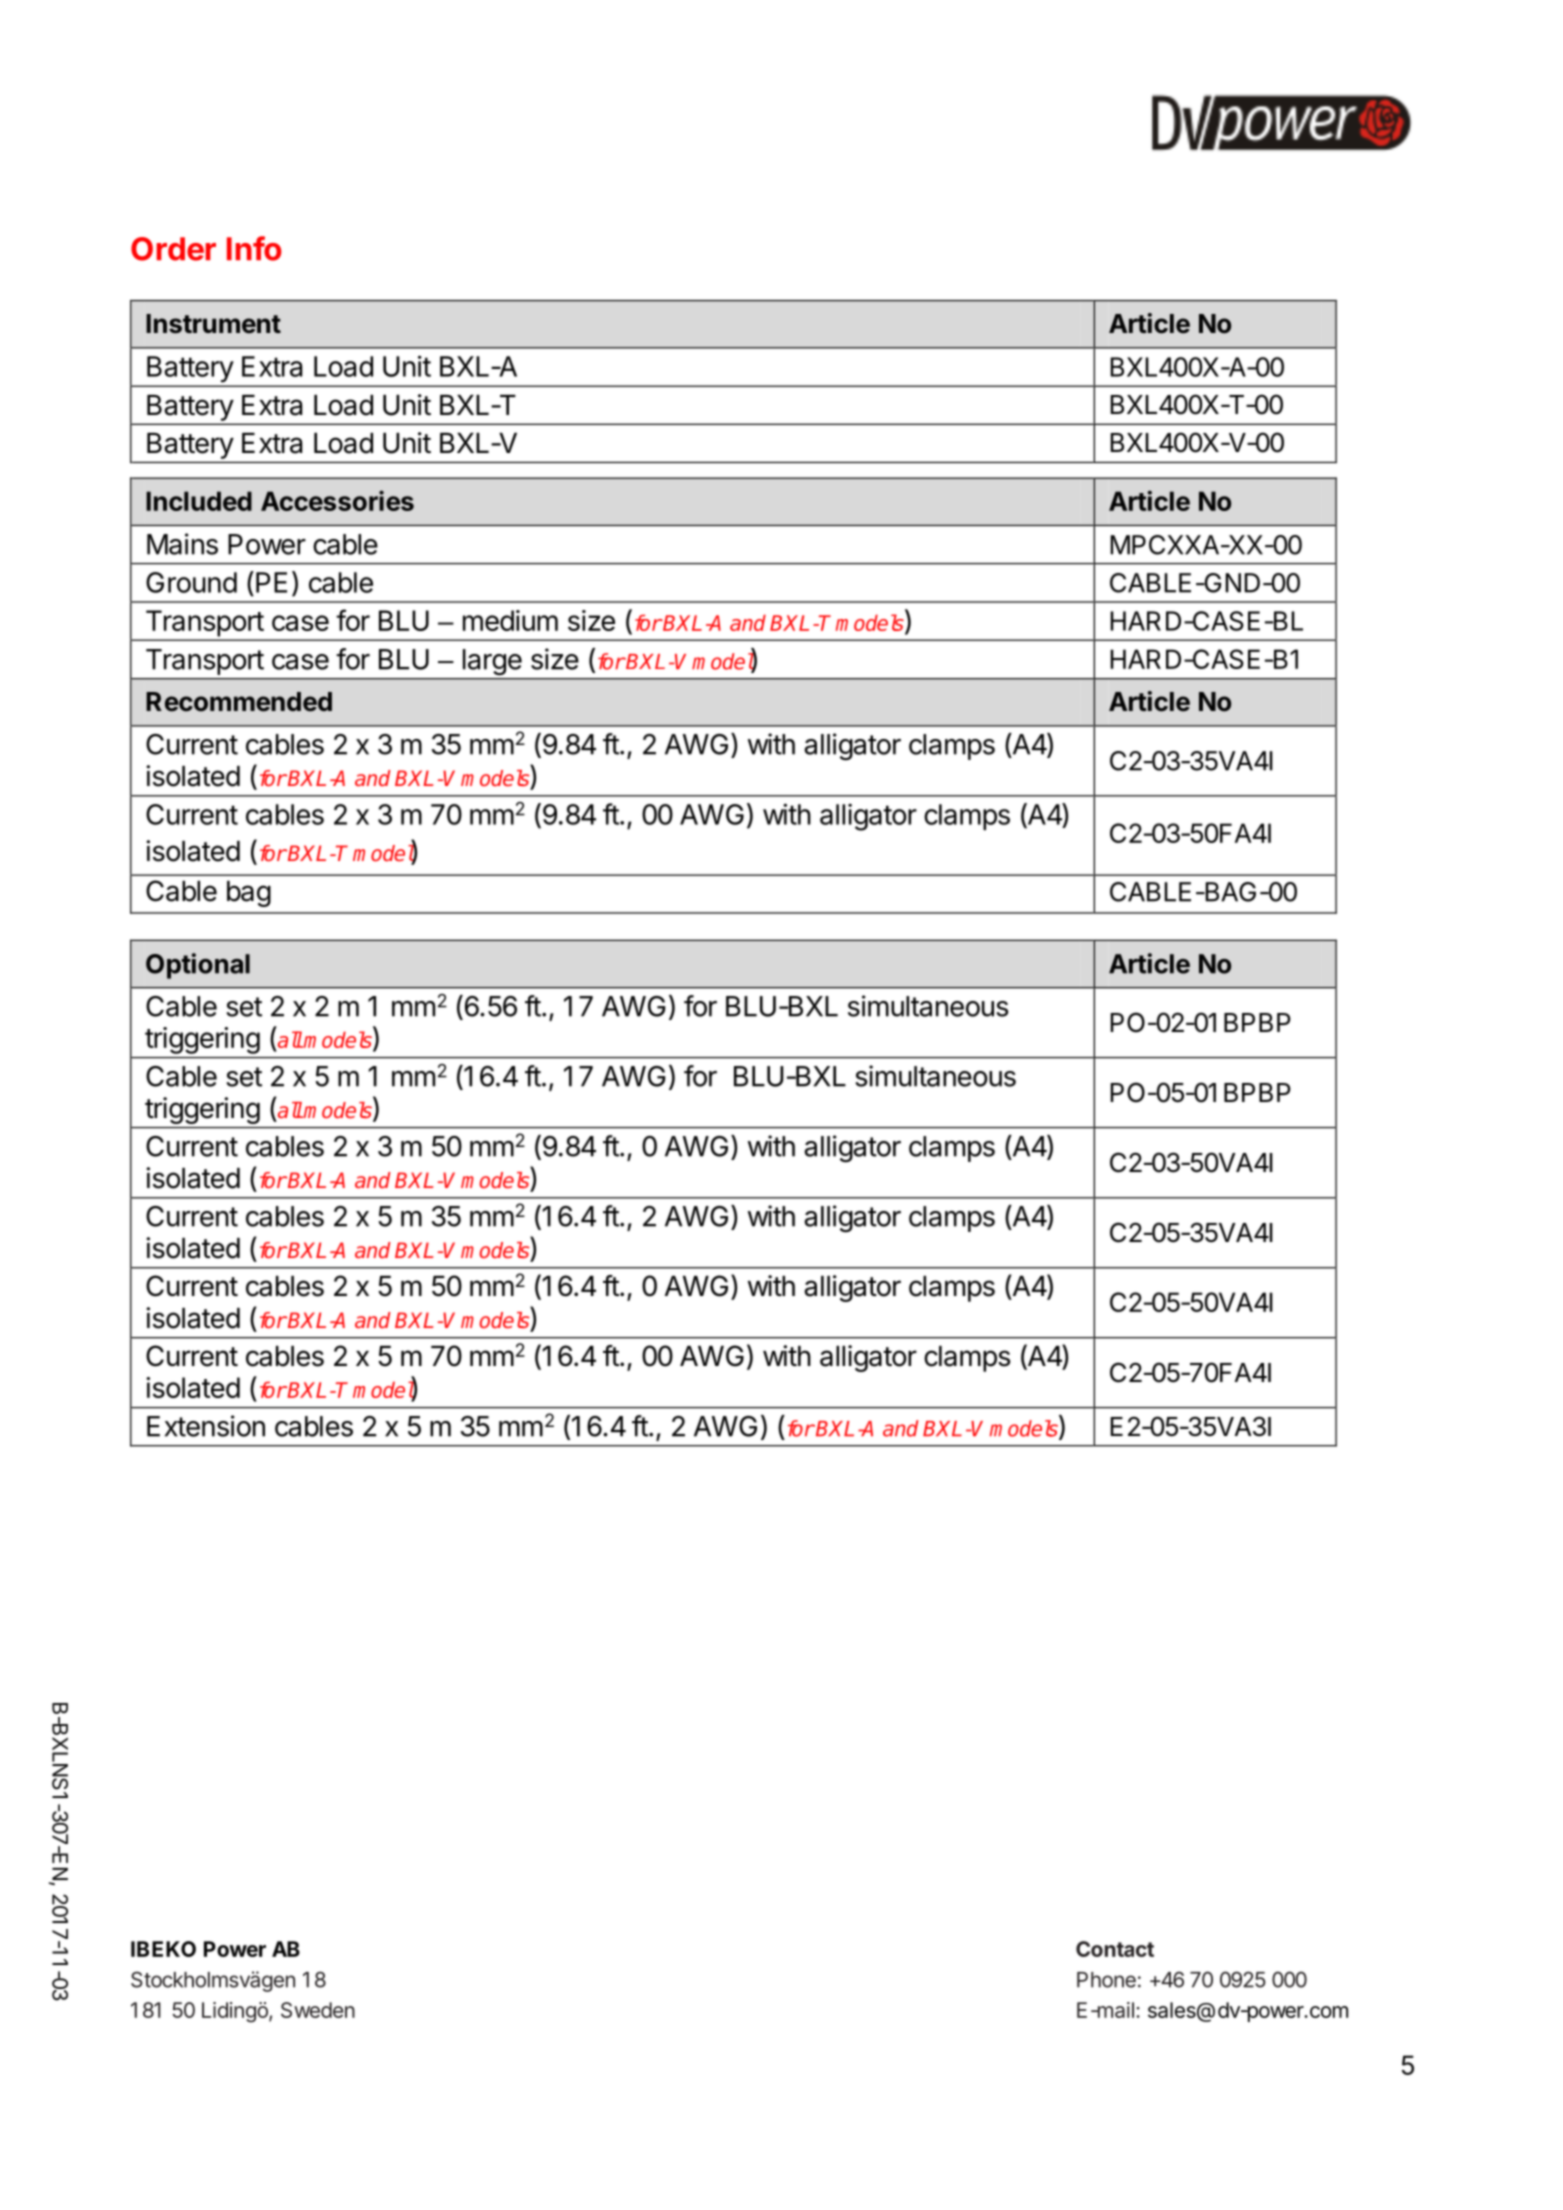 Image resolution: width=1563 pixels, height=2210 pixels. I want to click on Extension, so click(206, 1426).
